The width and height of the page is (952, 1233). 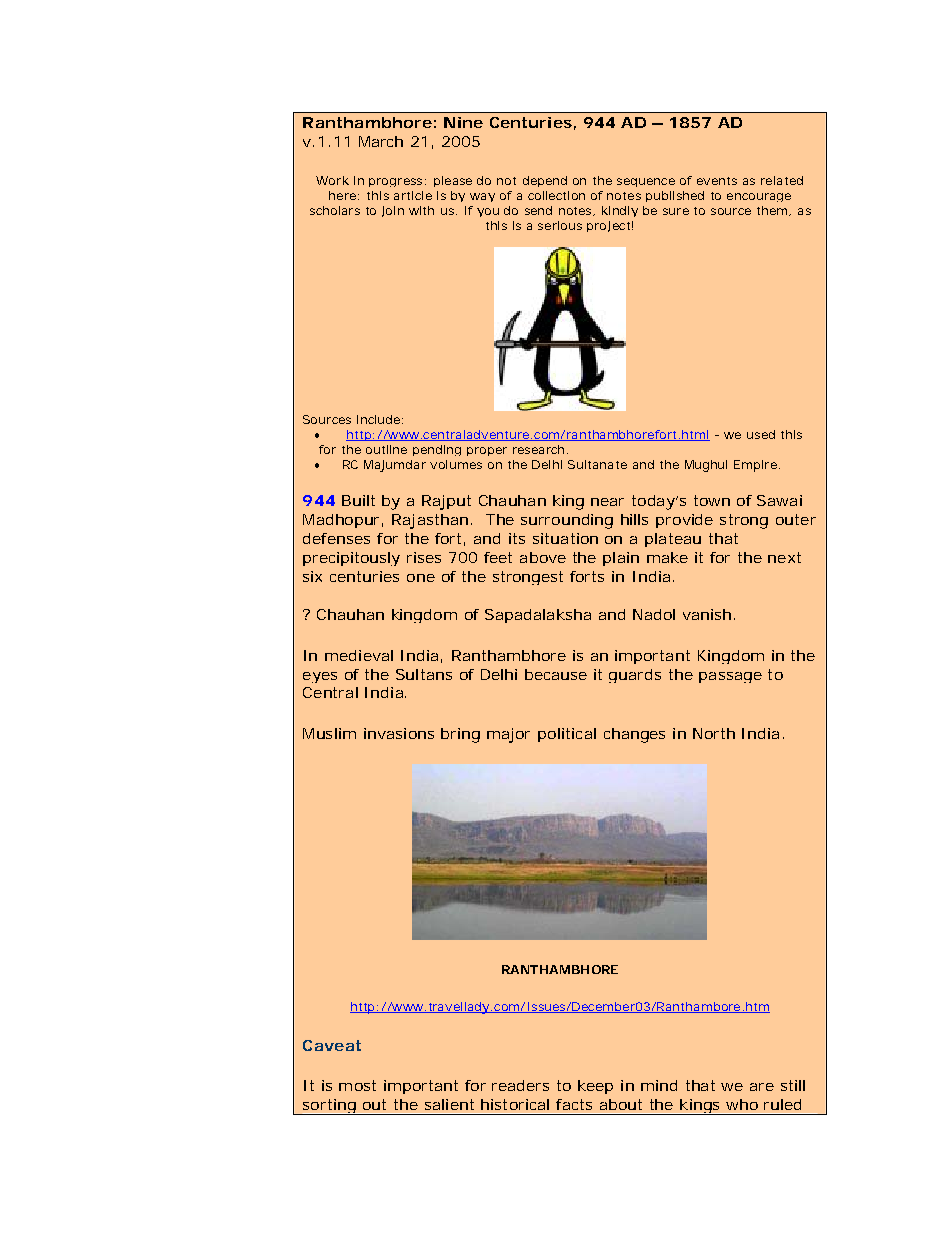 I want to click on most, so click(x=357, y=1085).
